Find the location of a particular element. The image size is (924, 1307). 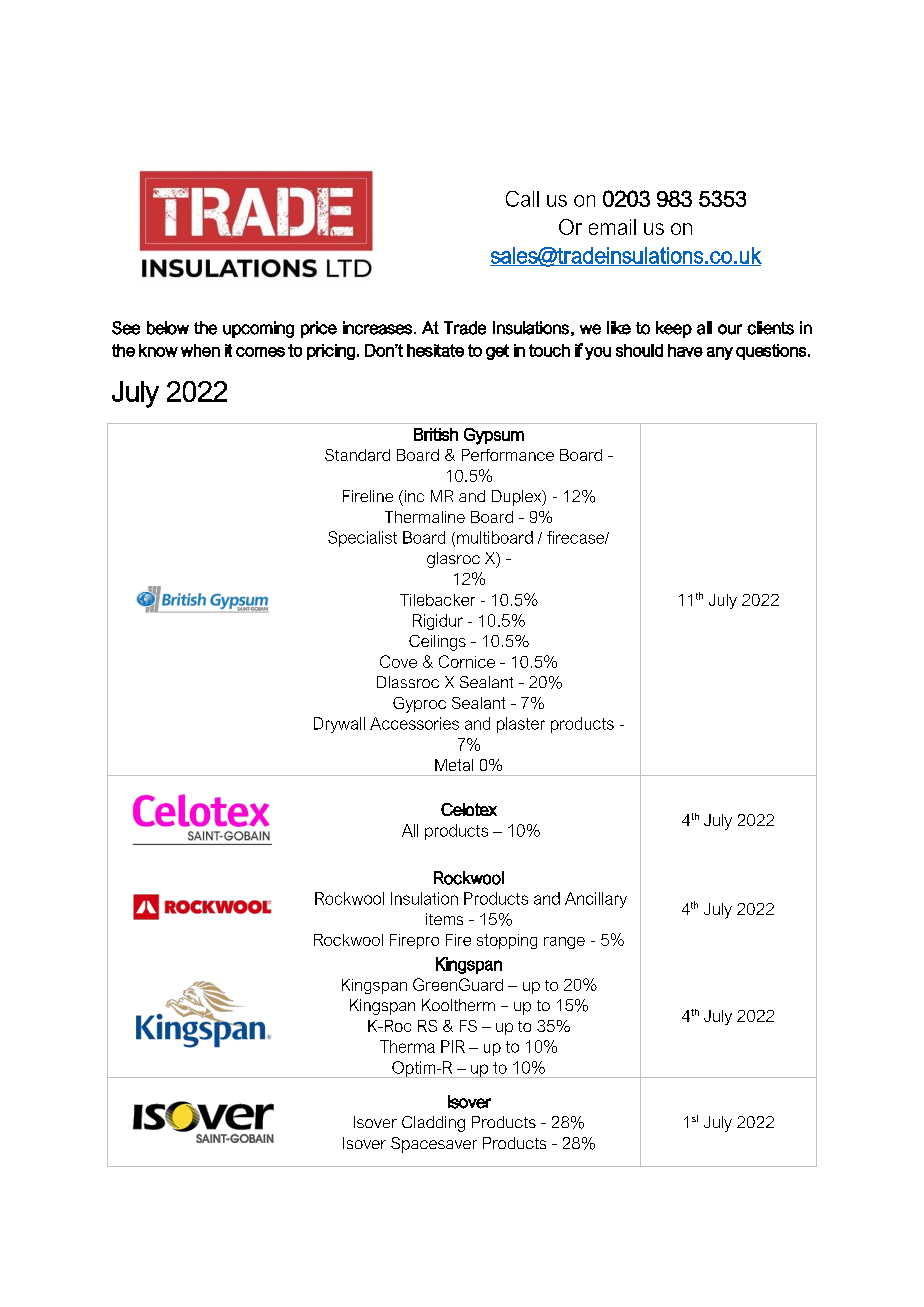

Drywall is located at coordinates (339, 725).
